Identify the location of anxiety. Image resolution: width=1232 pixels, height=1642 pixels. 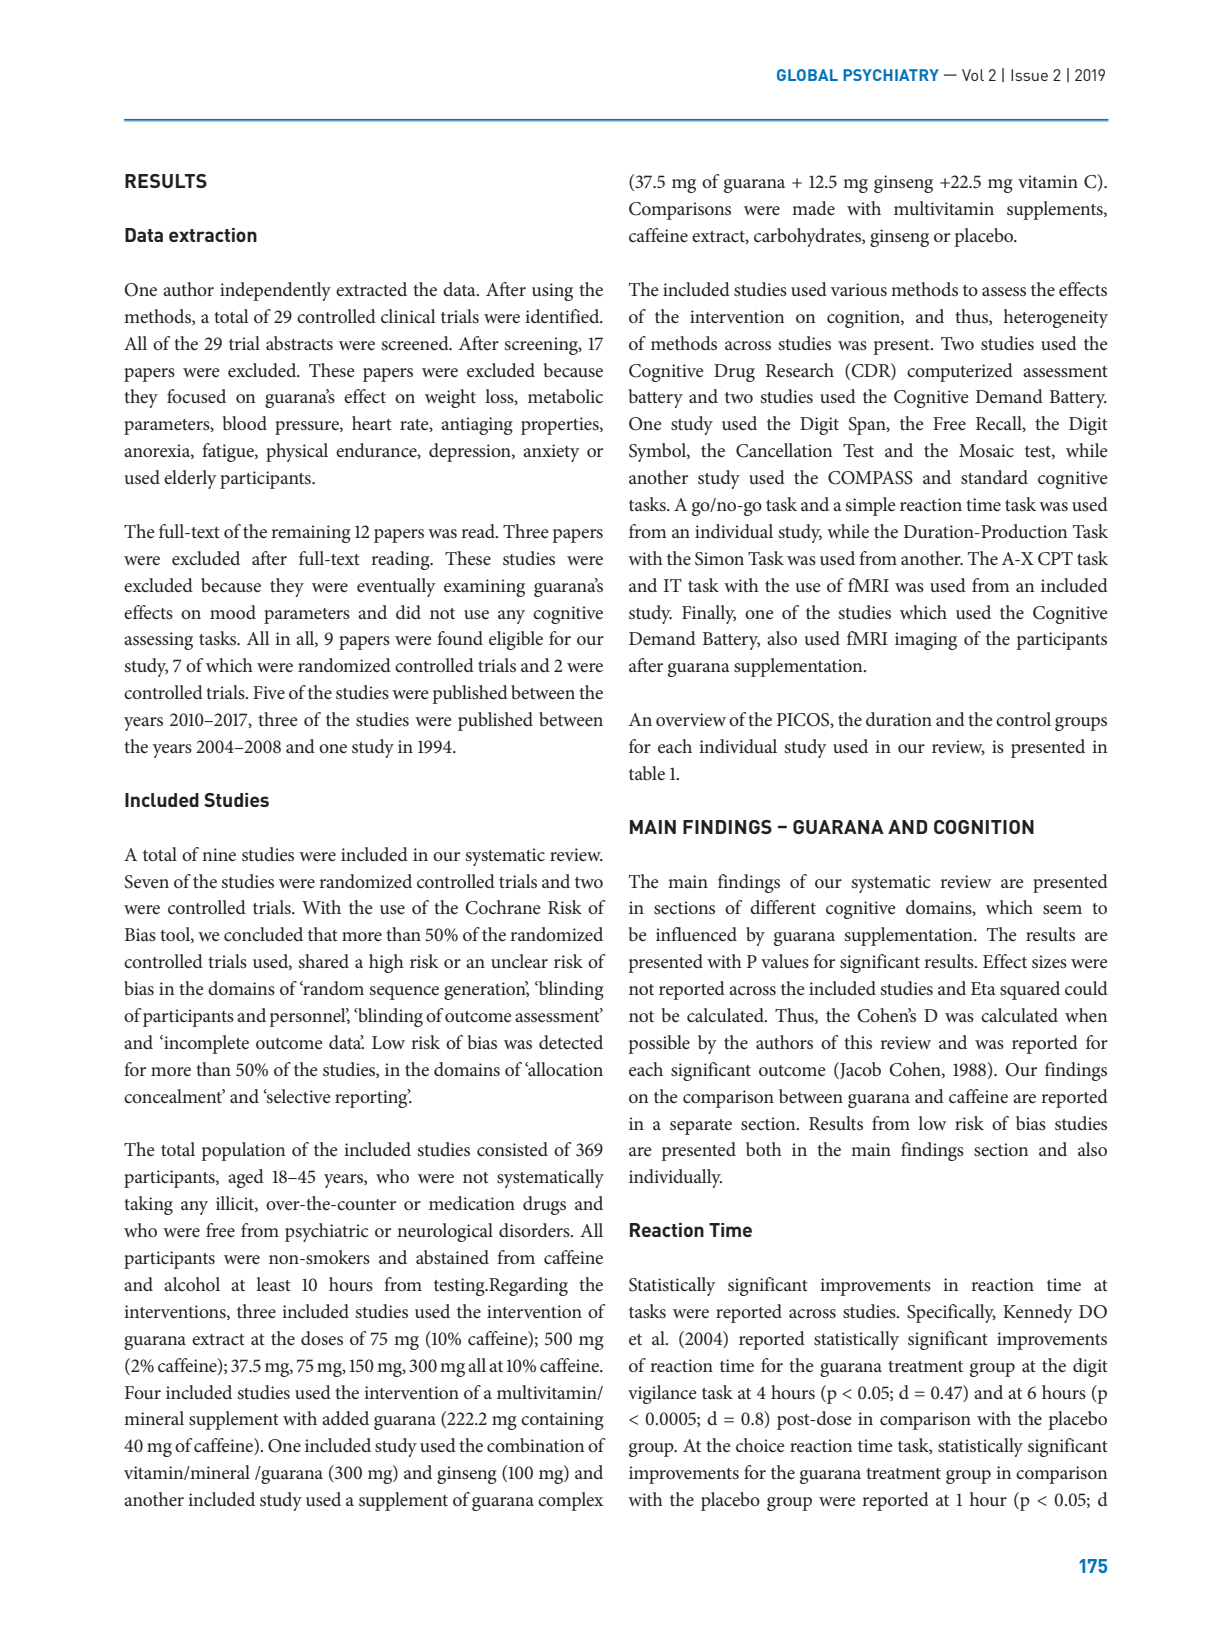
(551, 453).
